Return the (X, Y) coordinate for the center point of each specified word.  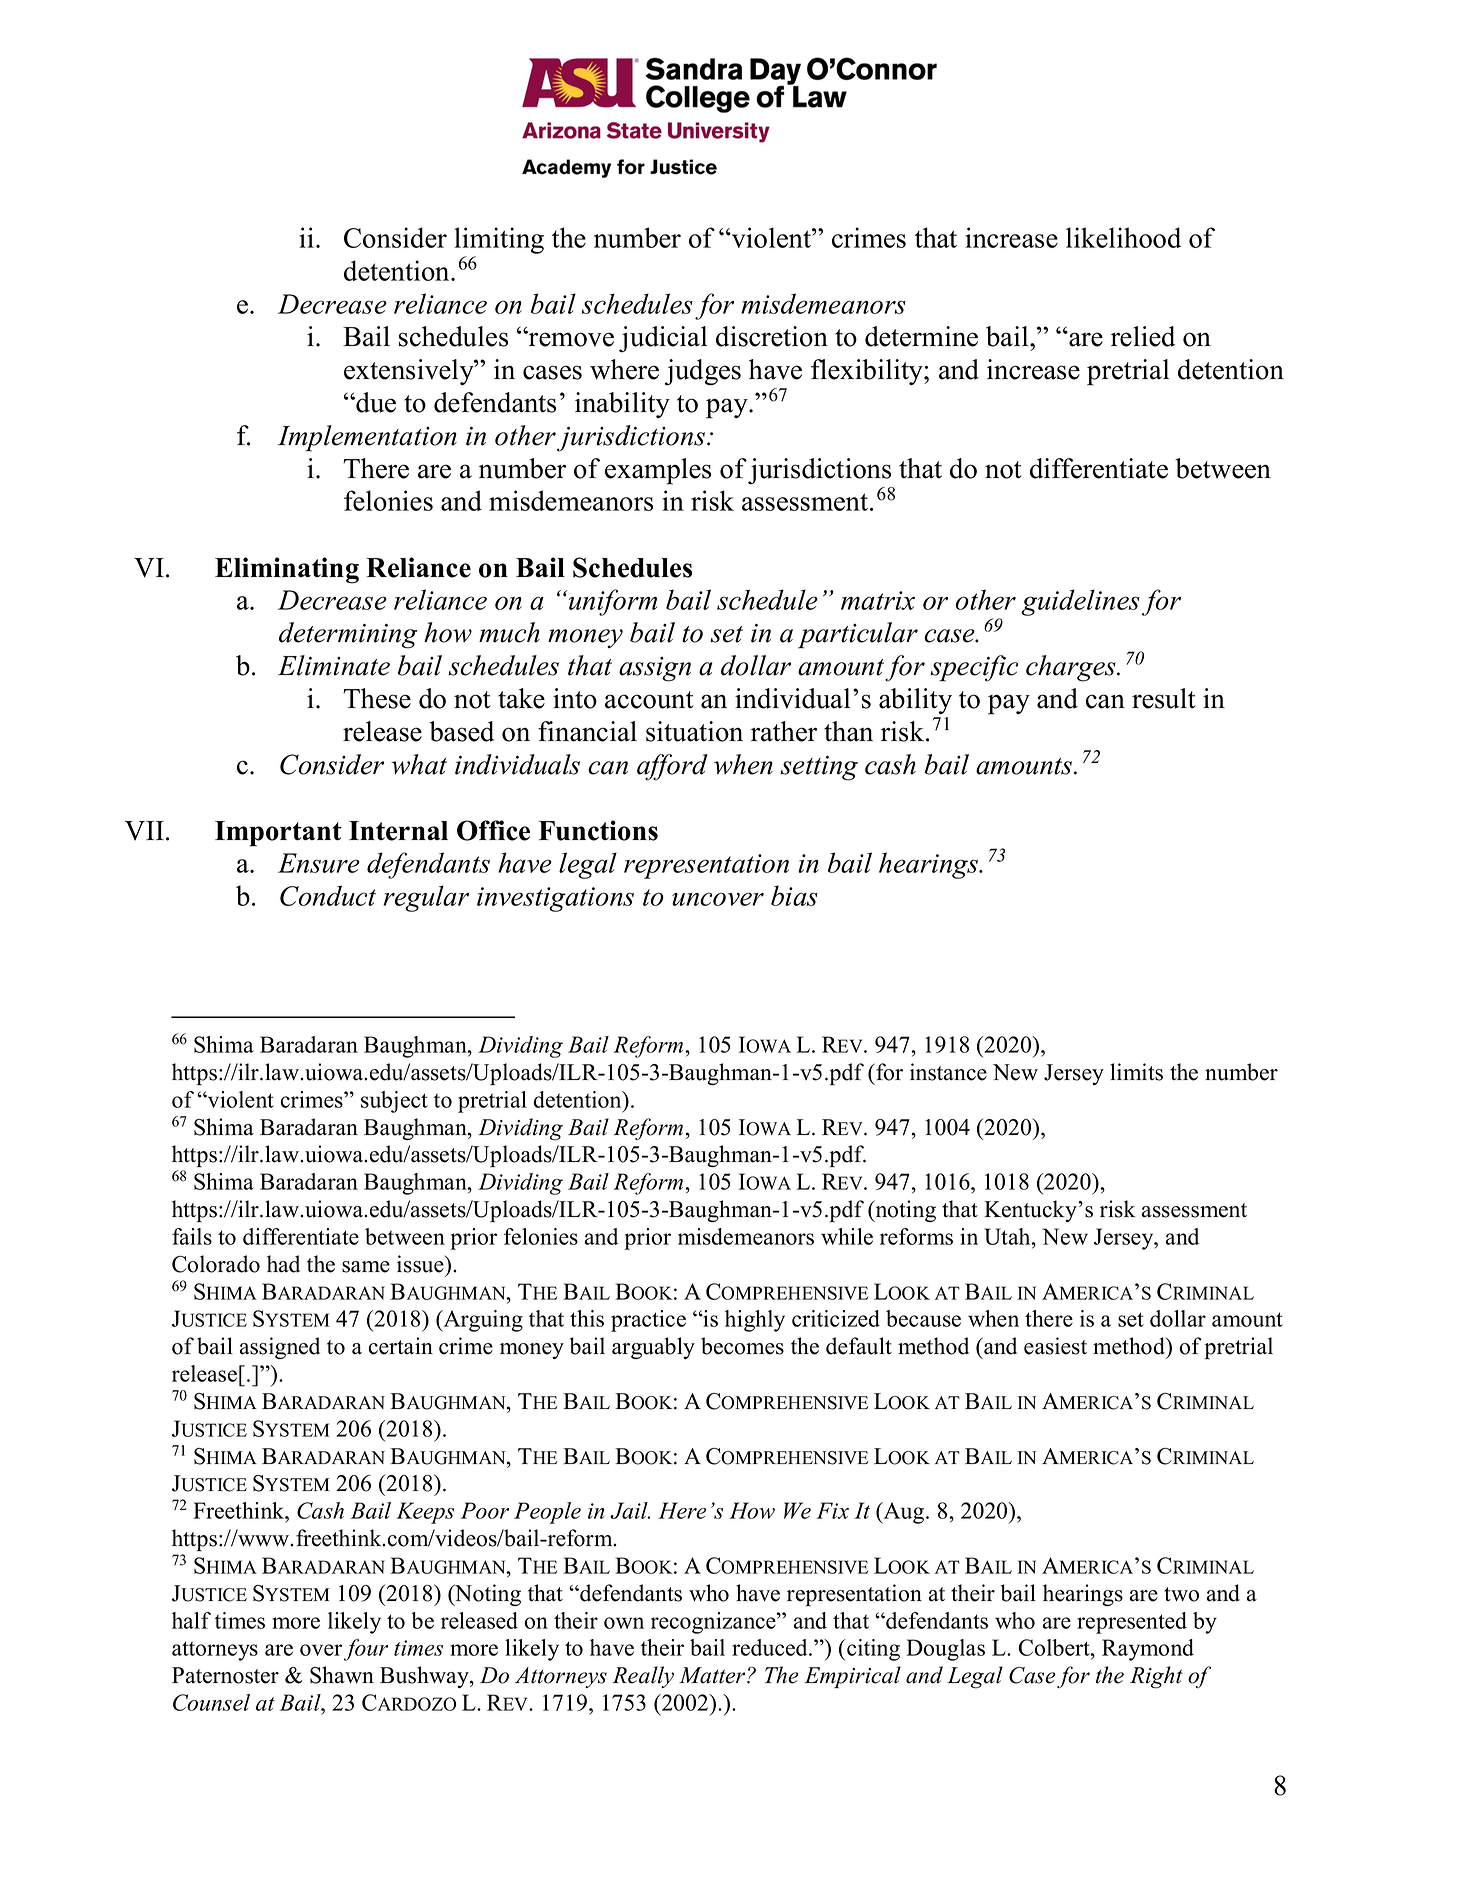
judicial (663, 339)
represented (1132, 1623)
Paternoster (225, 1675)
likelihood (1123, 237)
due (375, 402)
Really (643, 1677)
